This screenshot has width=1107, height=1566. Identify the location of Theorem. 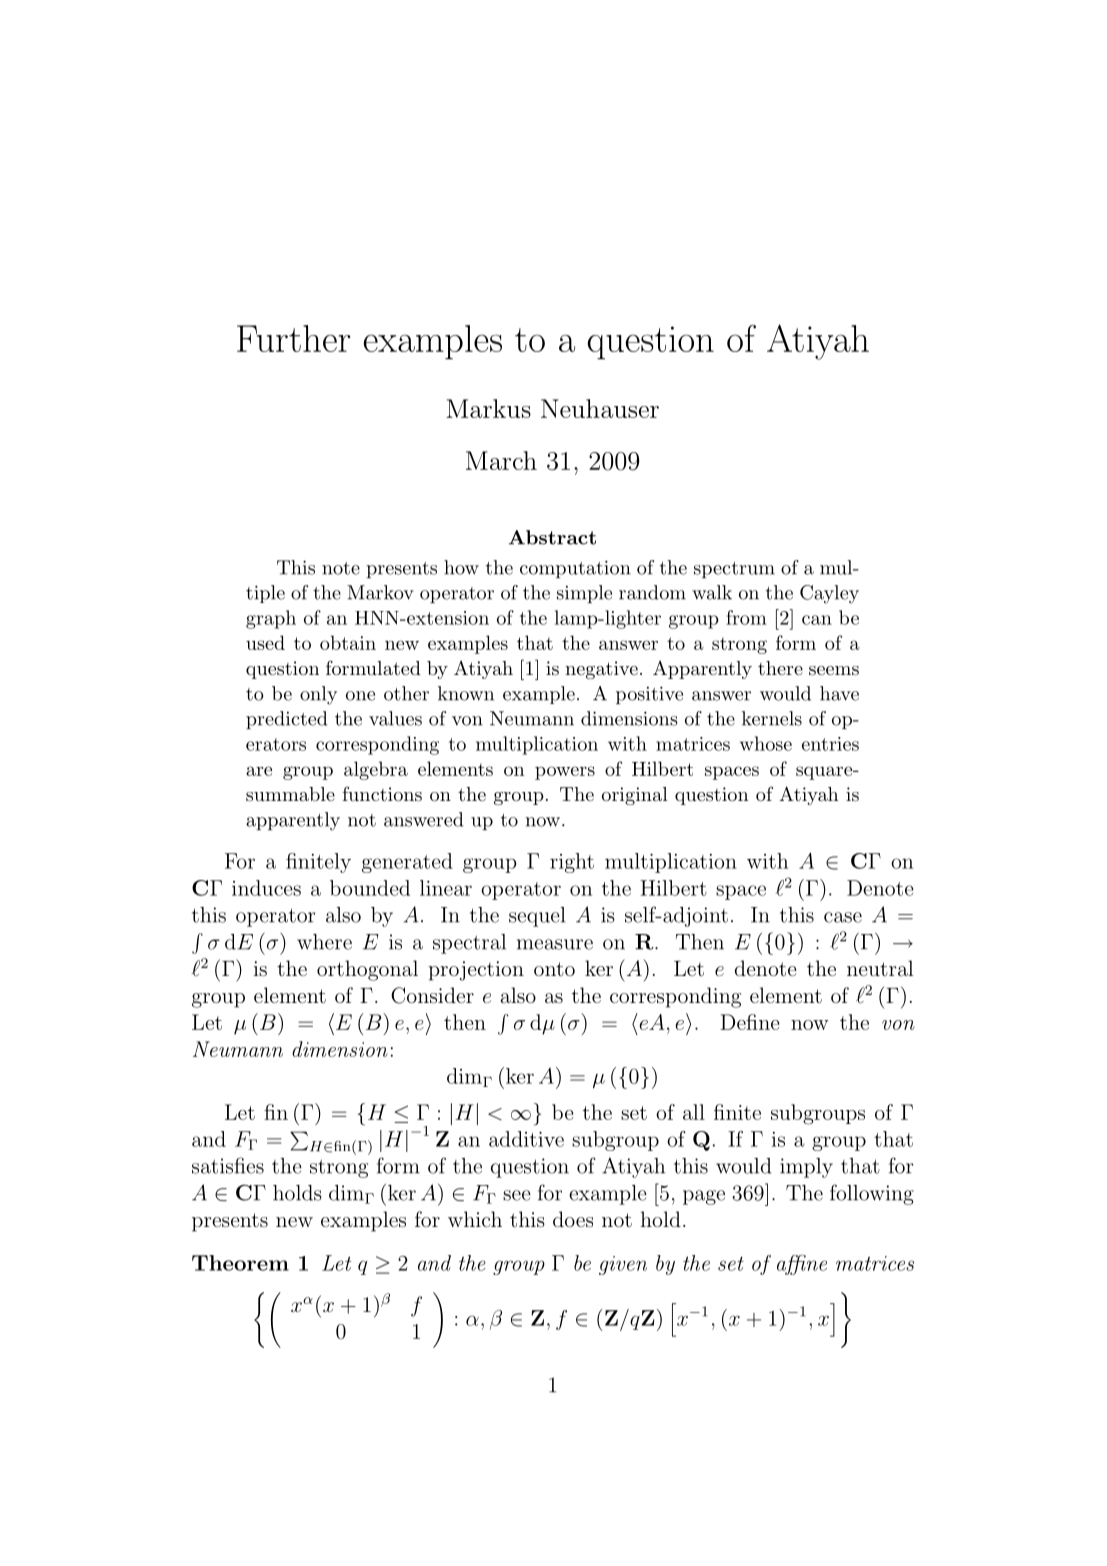
(240, 1263).
